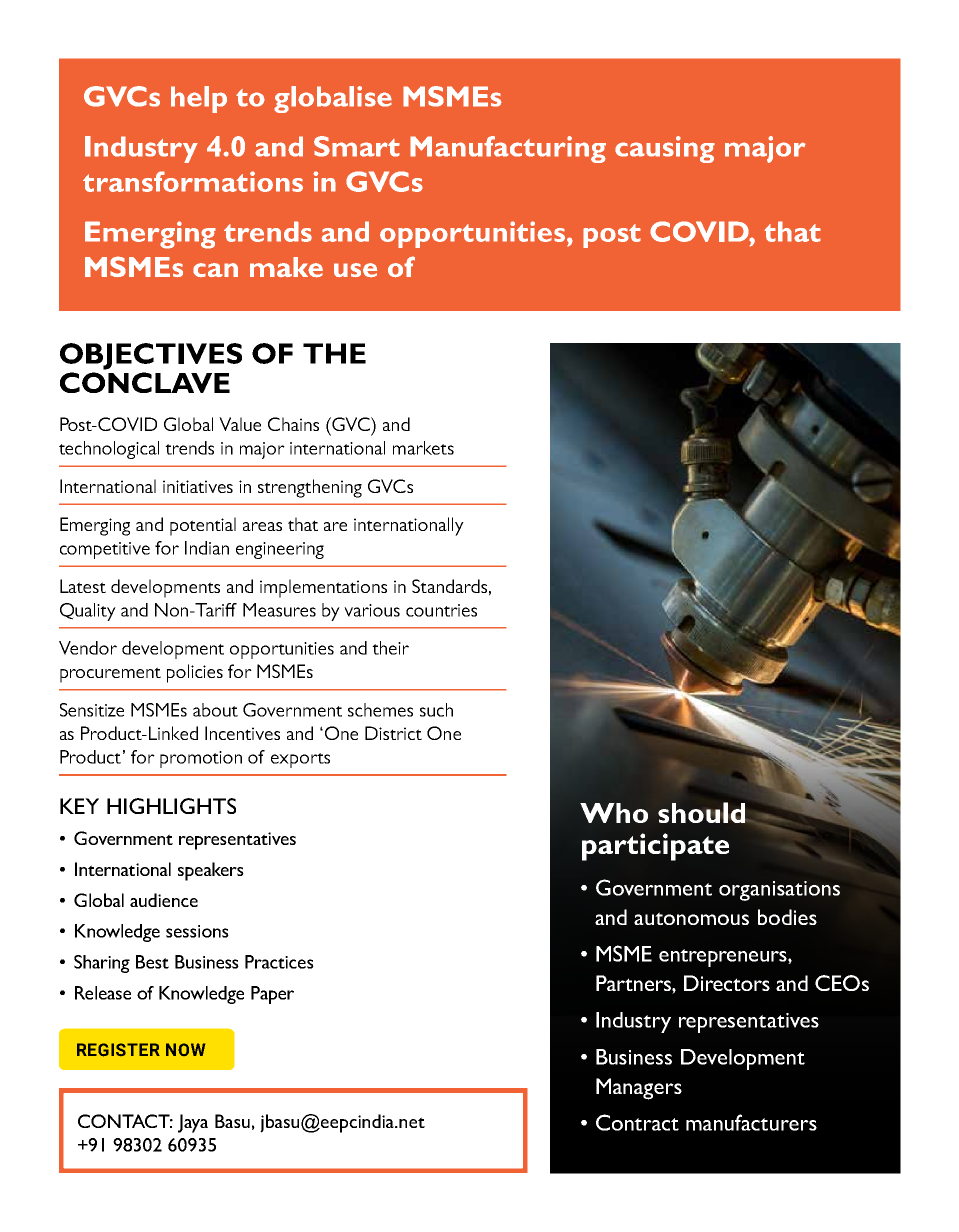 This image has height=1232, width=959. Describe the element at coordinates (441, 610) in the image. I see `countries` at that location.
